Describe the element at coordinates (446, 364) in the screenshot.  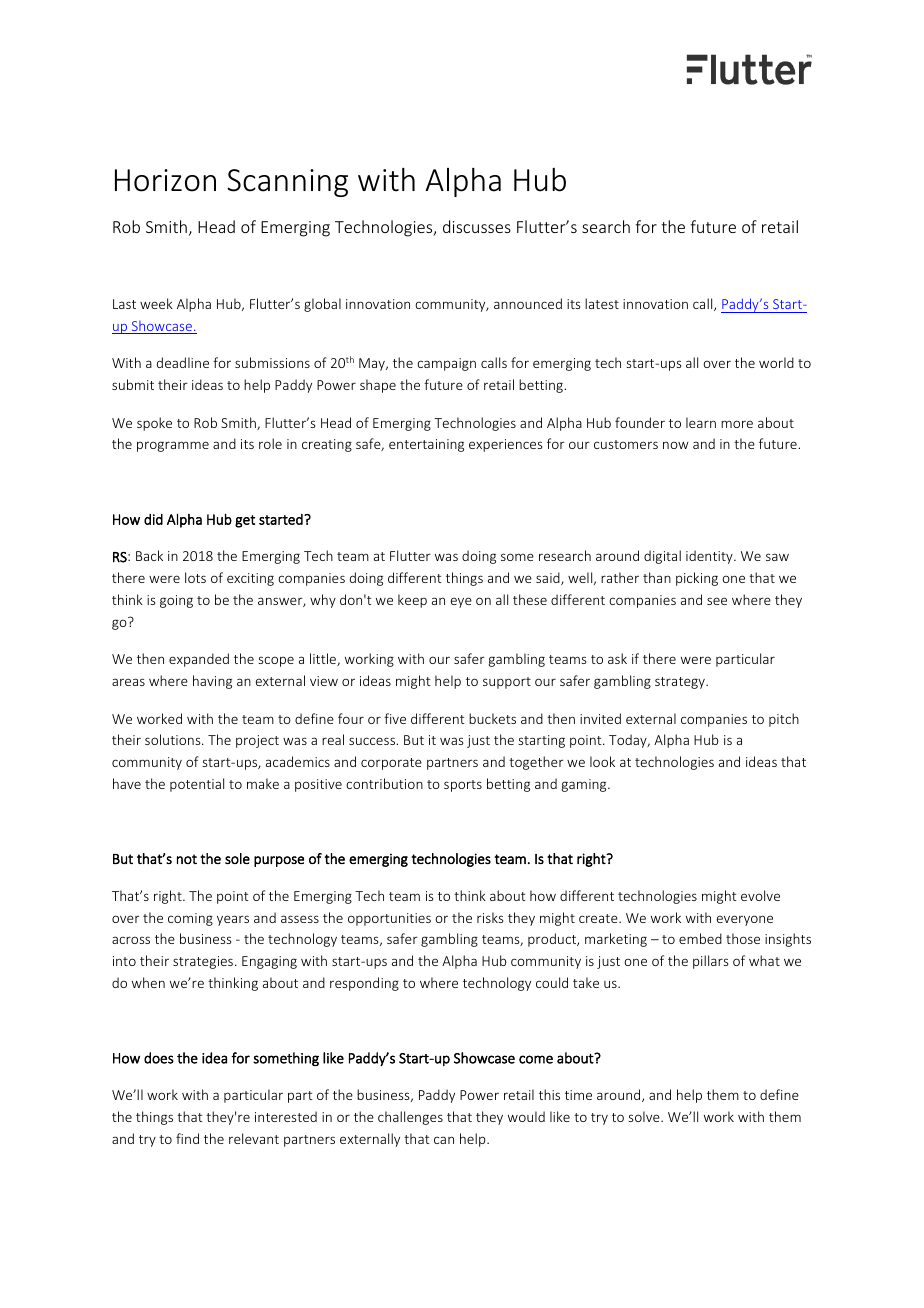
I see `campaign` at that location.
